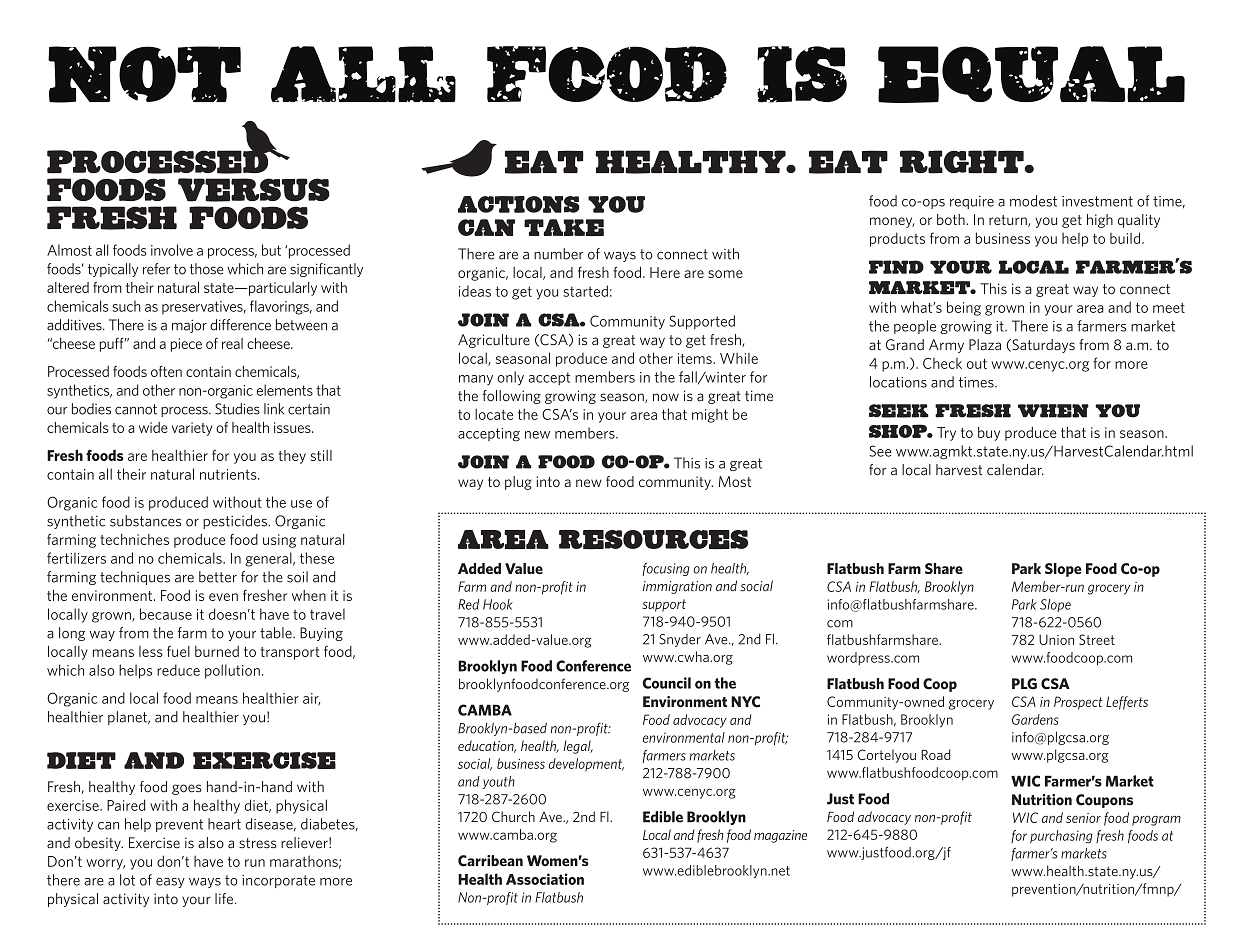  What do you see at coordinates (942, 363) in the screenshot?
I see `Check` at bounding box center [942, 363].
